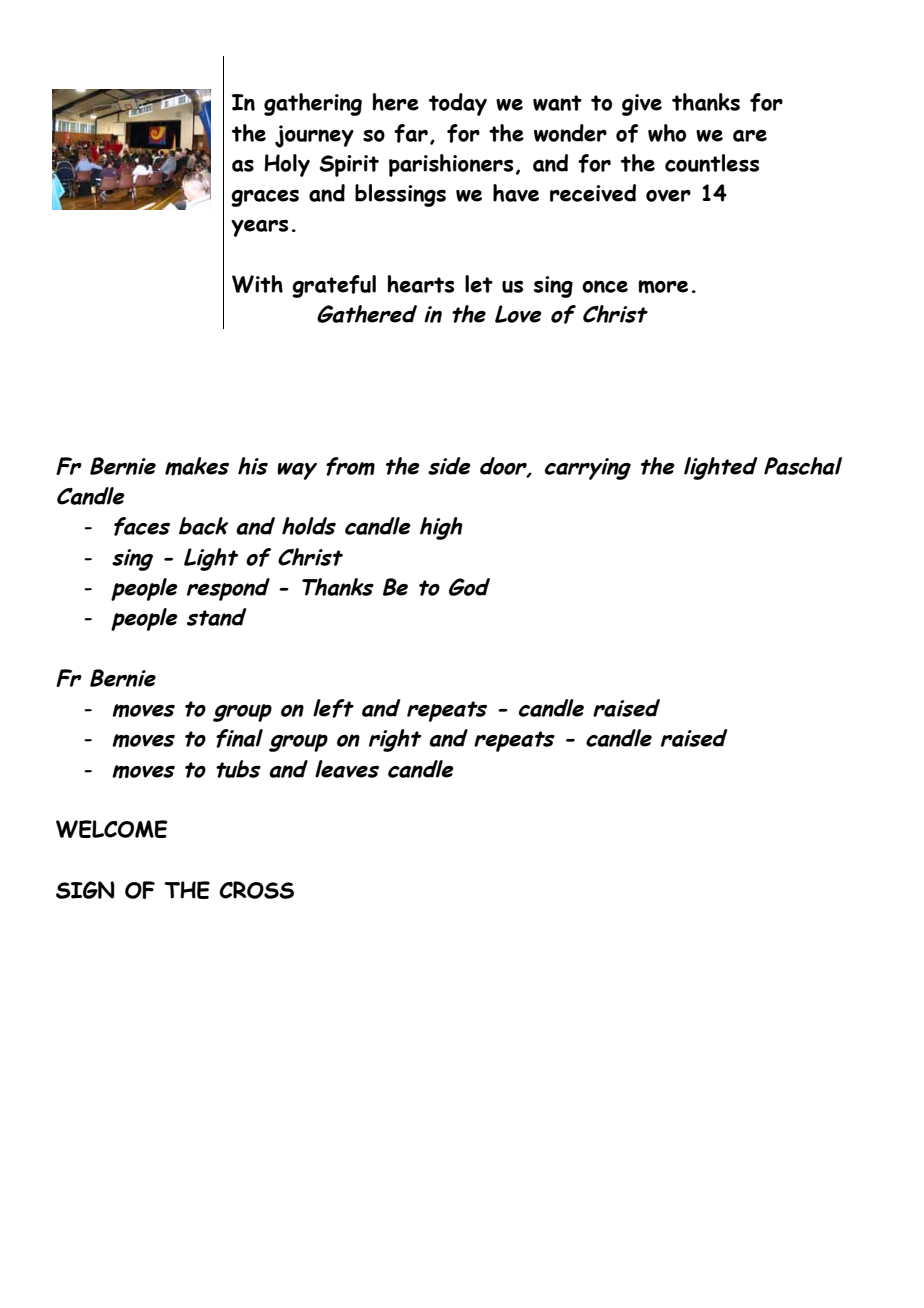  Describe the element at coordinates (257, 284) in the screenshot. I see `With` at that location.
